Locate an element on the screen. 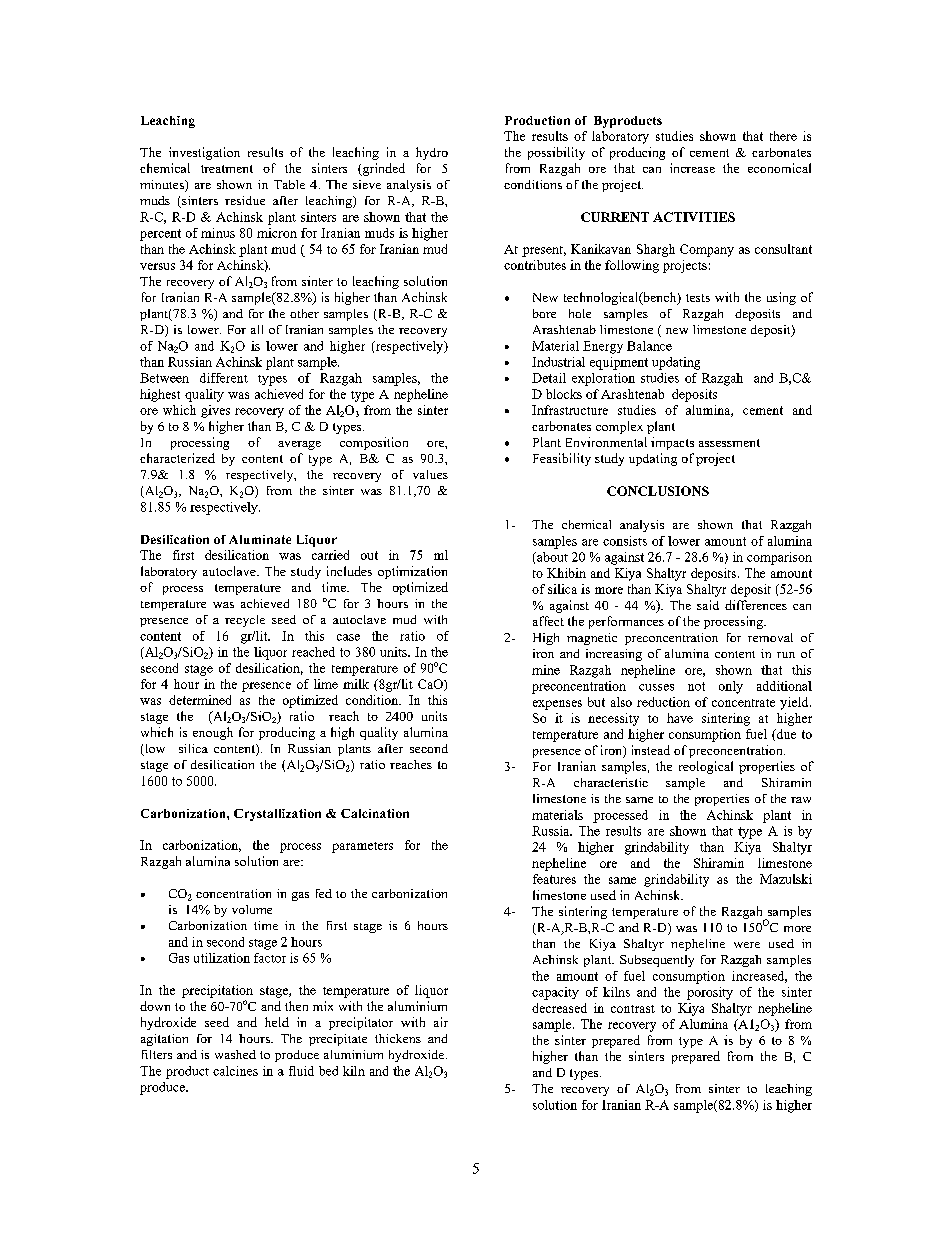 Image resolution: width=952 pixels, height=1233 pixels. economical is located at coordinates (779, 168).
